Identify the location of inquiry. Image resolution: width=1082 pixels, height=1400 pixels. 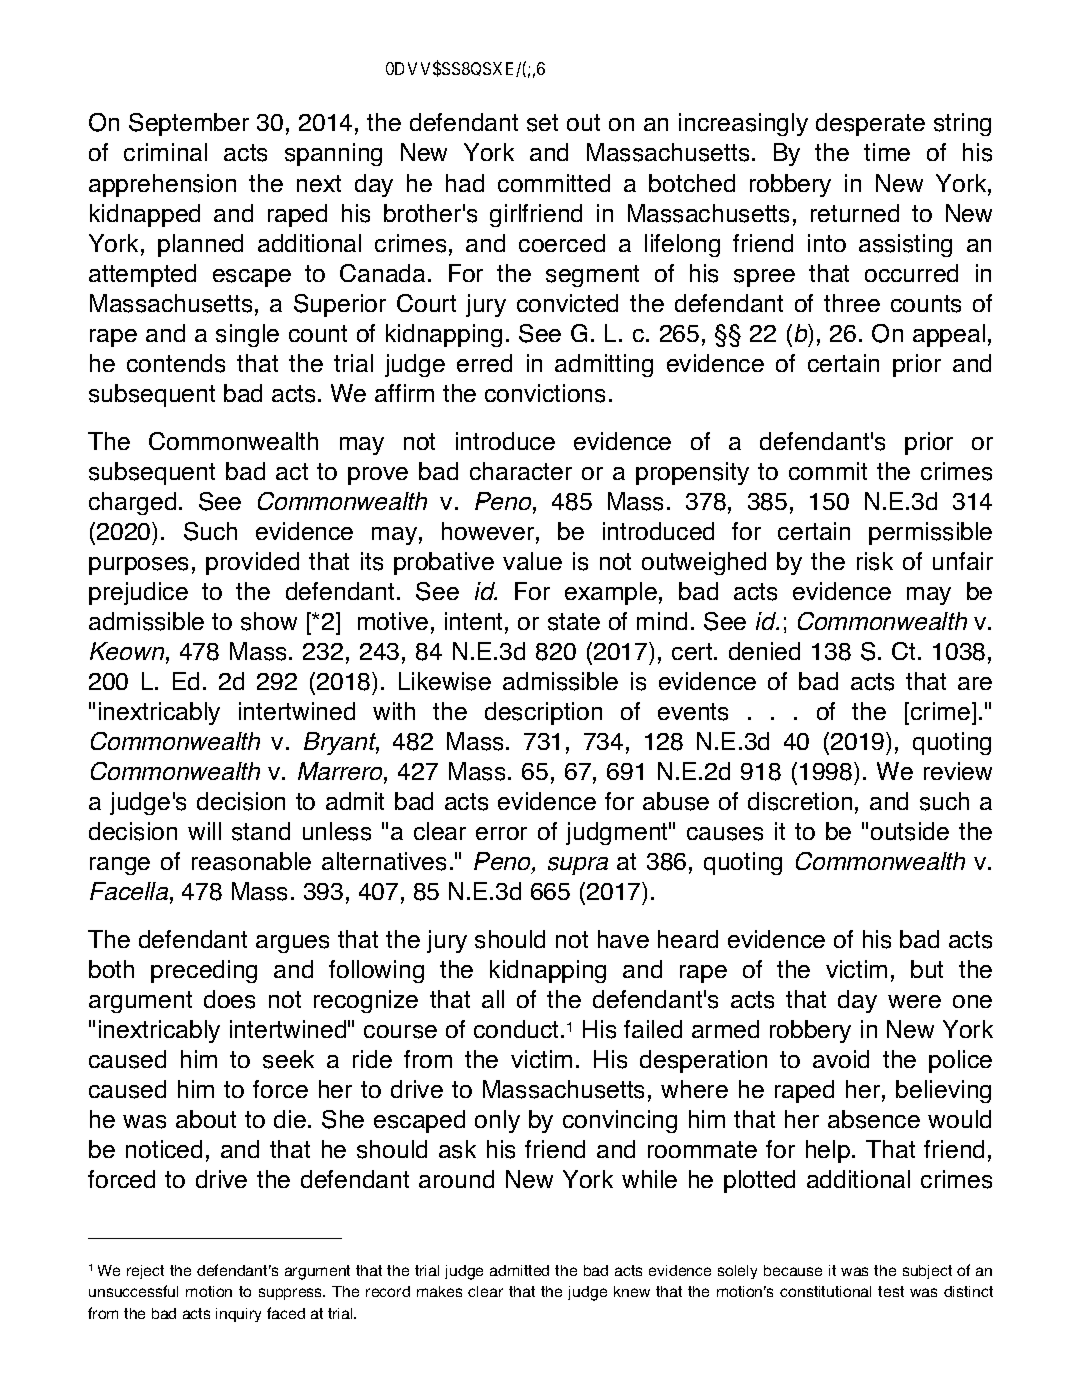
(238, 1315).
